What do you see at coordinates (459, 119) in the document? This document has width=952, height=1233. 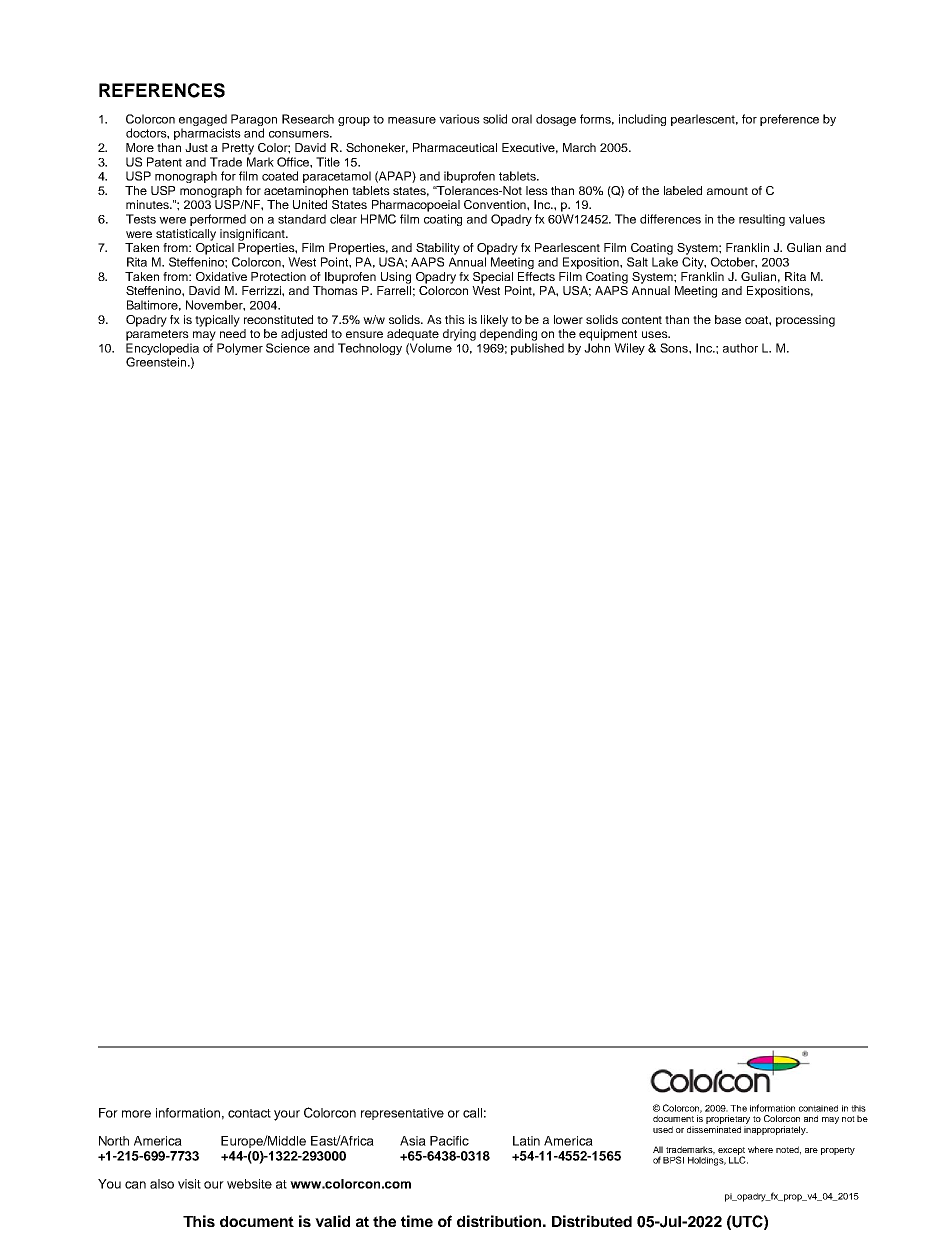 I see `various` at bounding box center [459, 119].
